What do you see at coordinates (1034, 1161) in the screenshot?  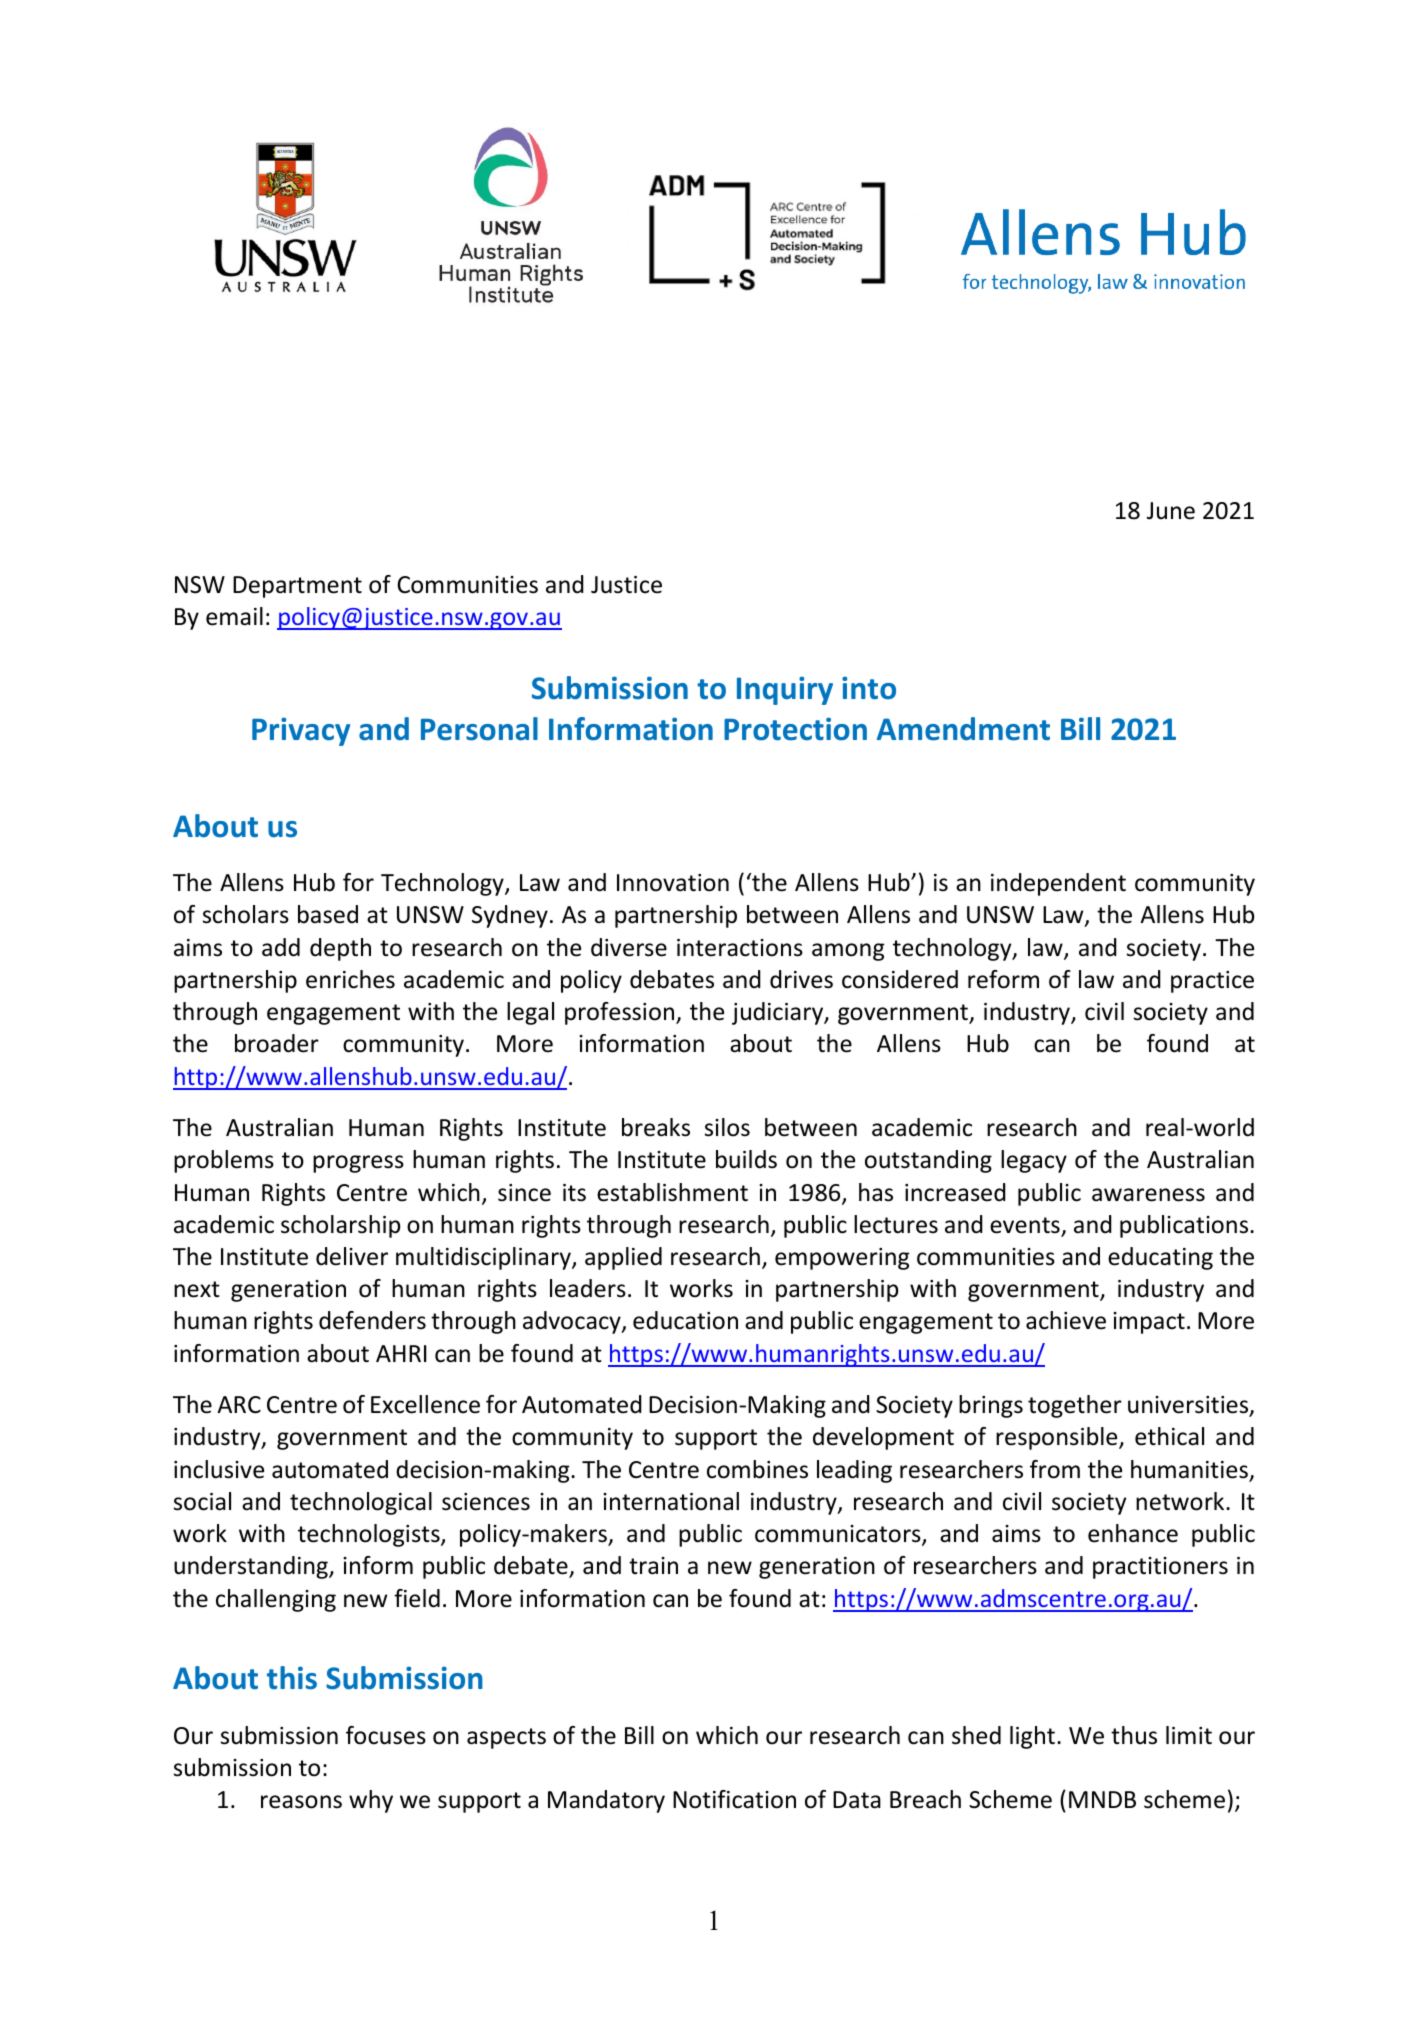 I see `legacy` at bounding box center [1034, 1161].
